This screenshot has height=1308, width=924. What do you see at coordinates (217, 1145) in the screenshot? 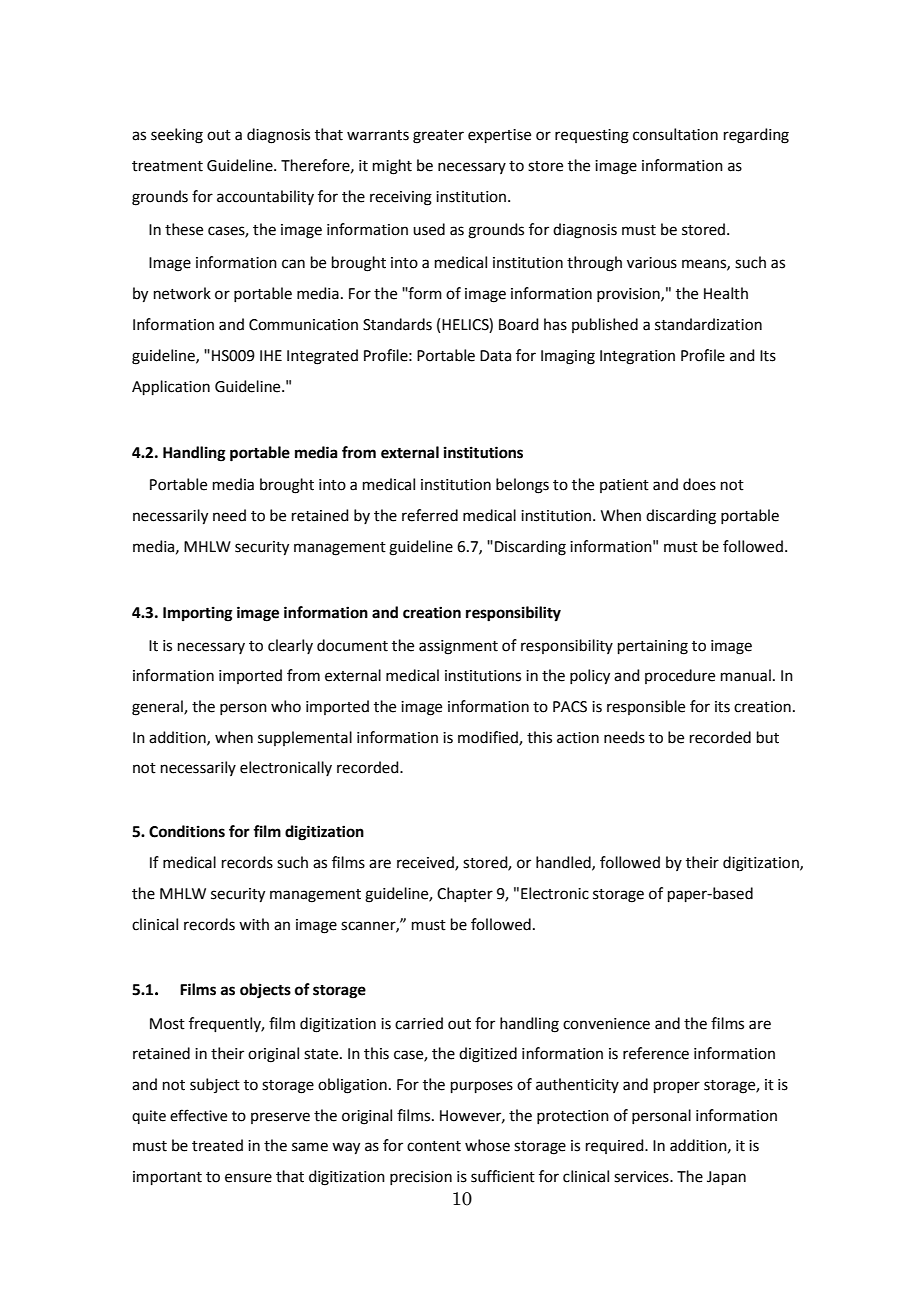
I see `treated` at bounding box center [217, 1145].
